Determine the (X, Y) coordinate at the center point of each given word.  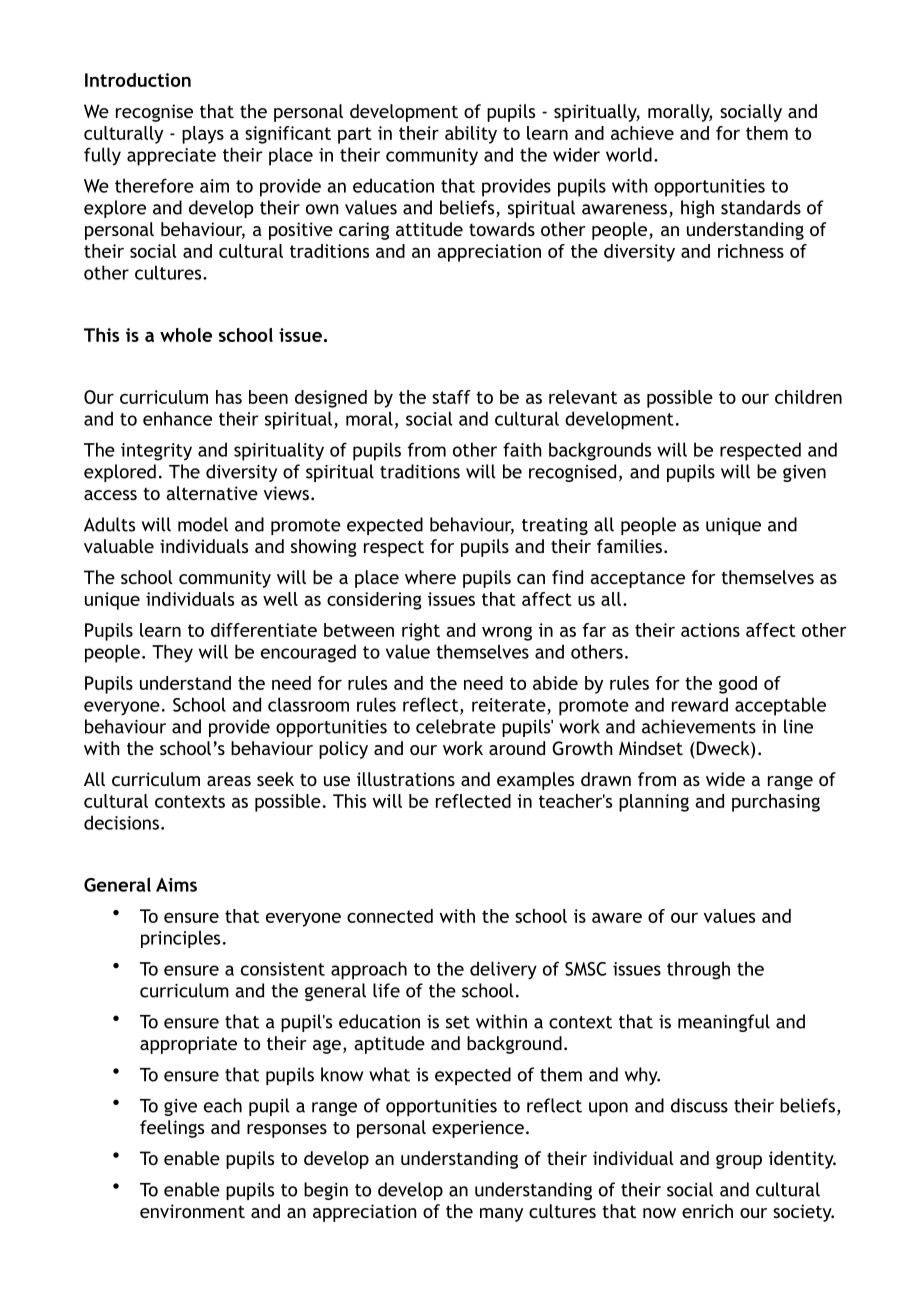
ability (471, 135)
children (808, 397)
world (629, 154)
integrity (156, 452)
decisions (121, 822)
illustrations (406, 779)
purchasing (776, 803)
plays (203, 135)
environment (192, 1211)
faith (522, 449)
